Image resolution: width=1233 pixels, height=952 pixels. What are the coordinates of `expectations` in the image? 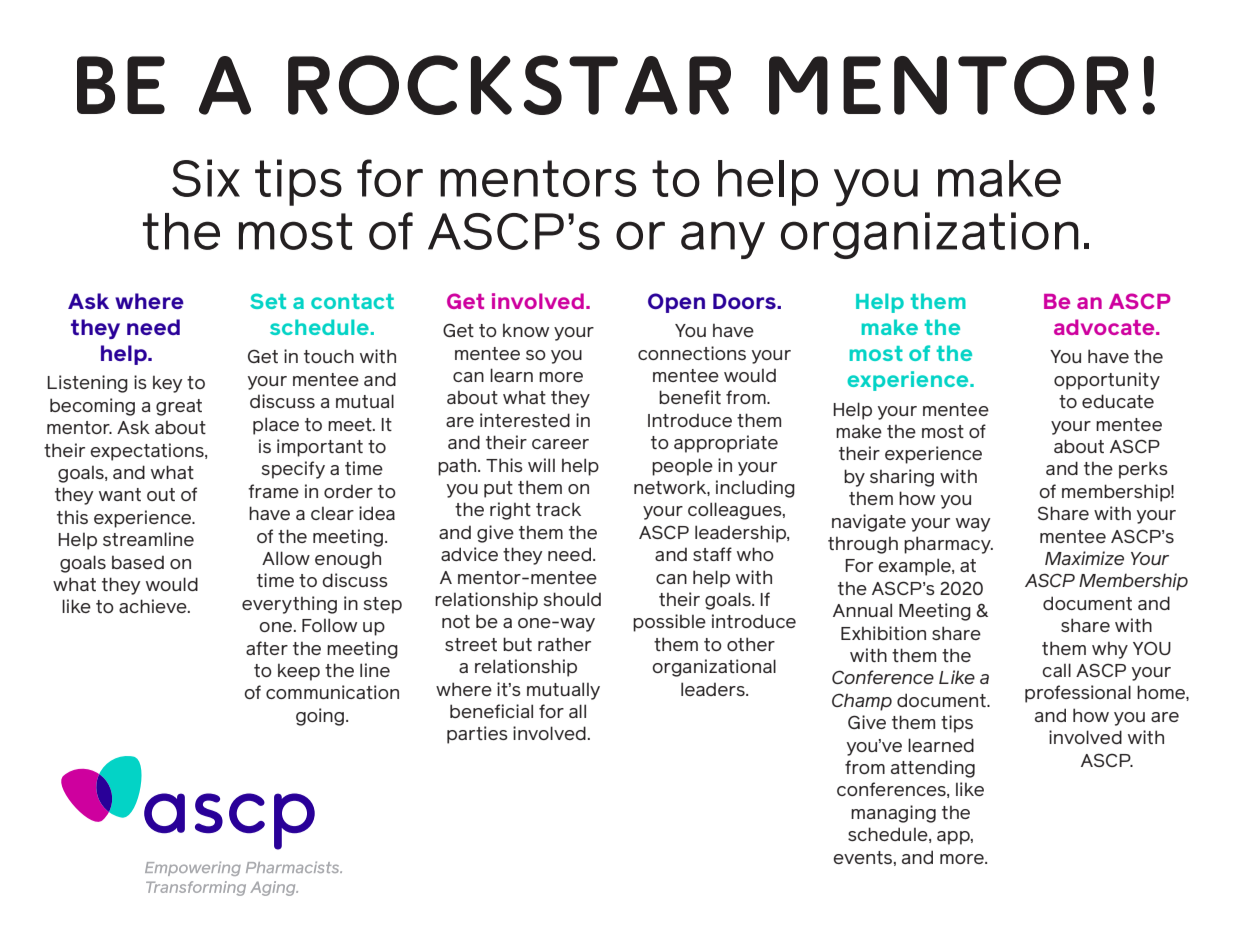 It's located at (148, 452).
